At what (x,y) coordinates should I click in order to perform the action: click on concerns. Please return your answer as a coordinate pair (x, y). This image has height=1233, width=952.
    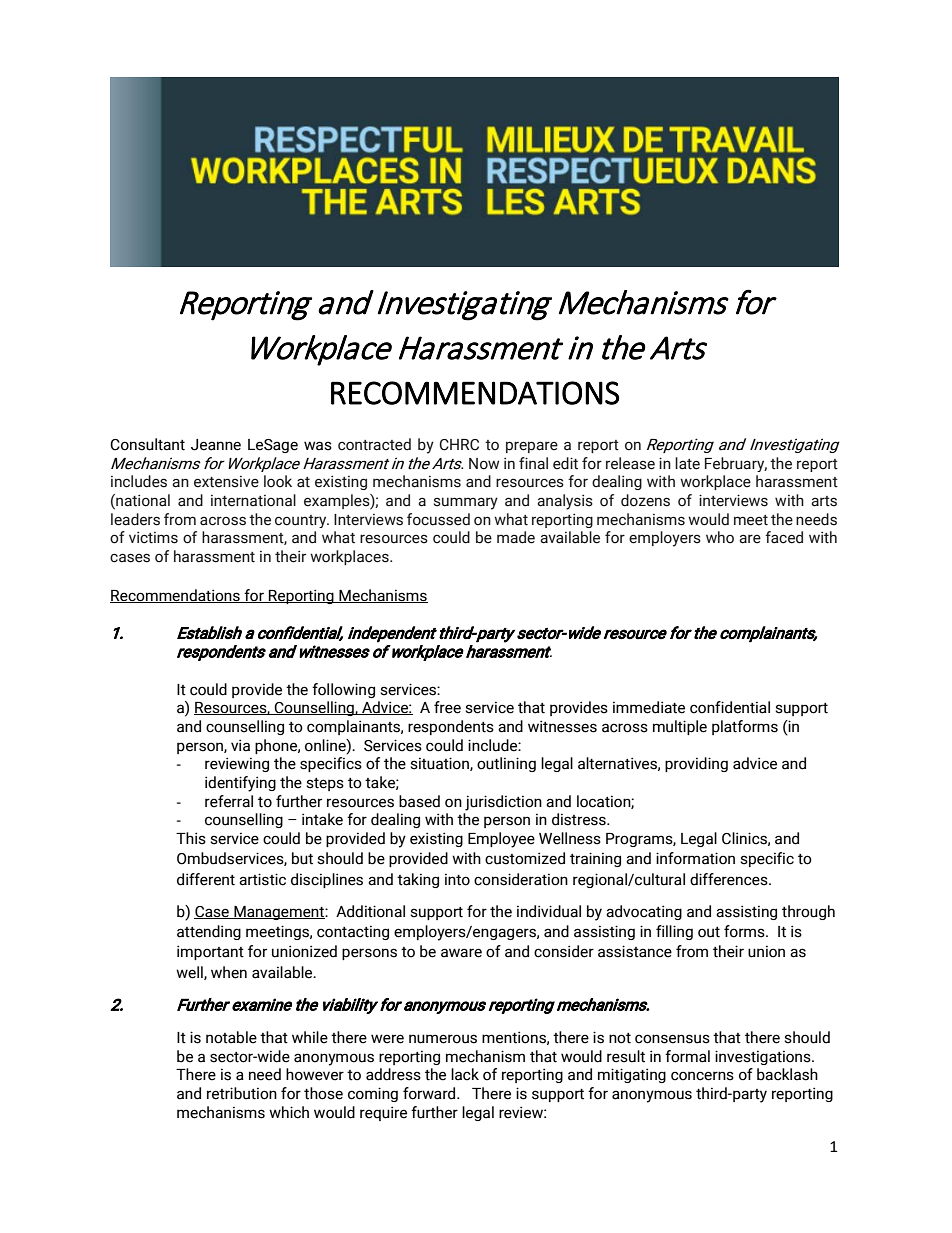
    Looking at the image, I should click on (702, 1076).
